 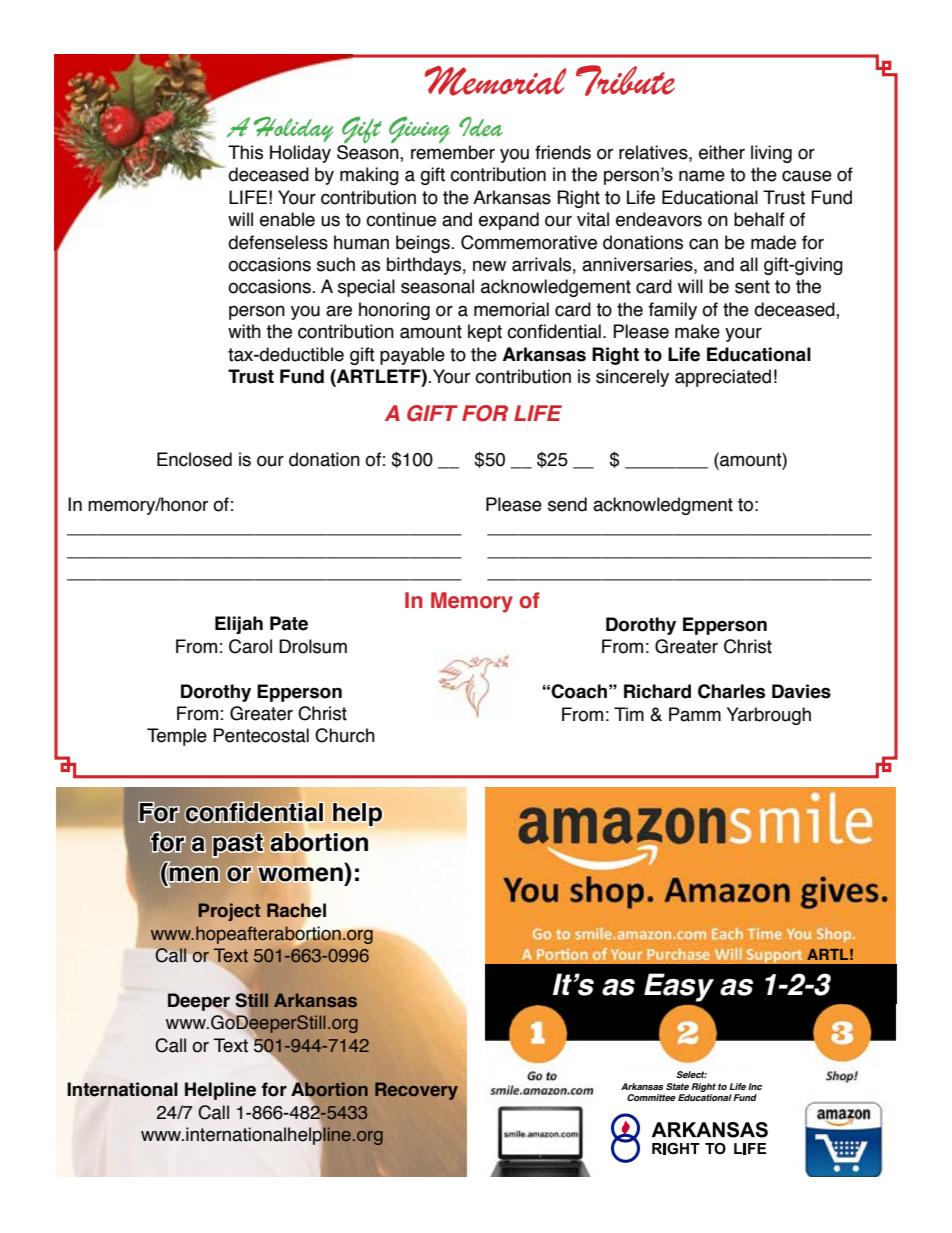 What do you see at coordinates (416, 1091) in the page?
I see `Recovery` at bounding box center [416, 1091].
